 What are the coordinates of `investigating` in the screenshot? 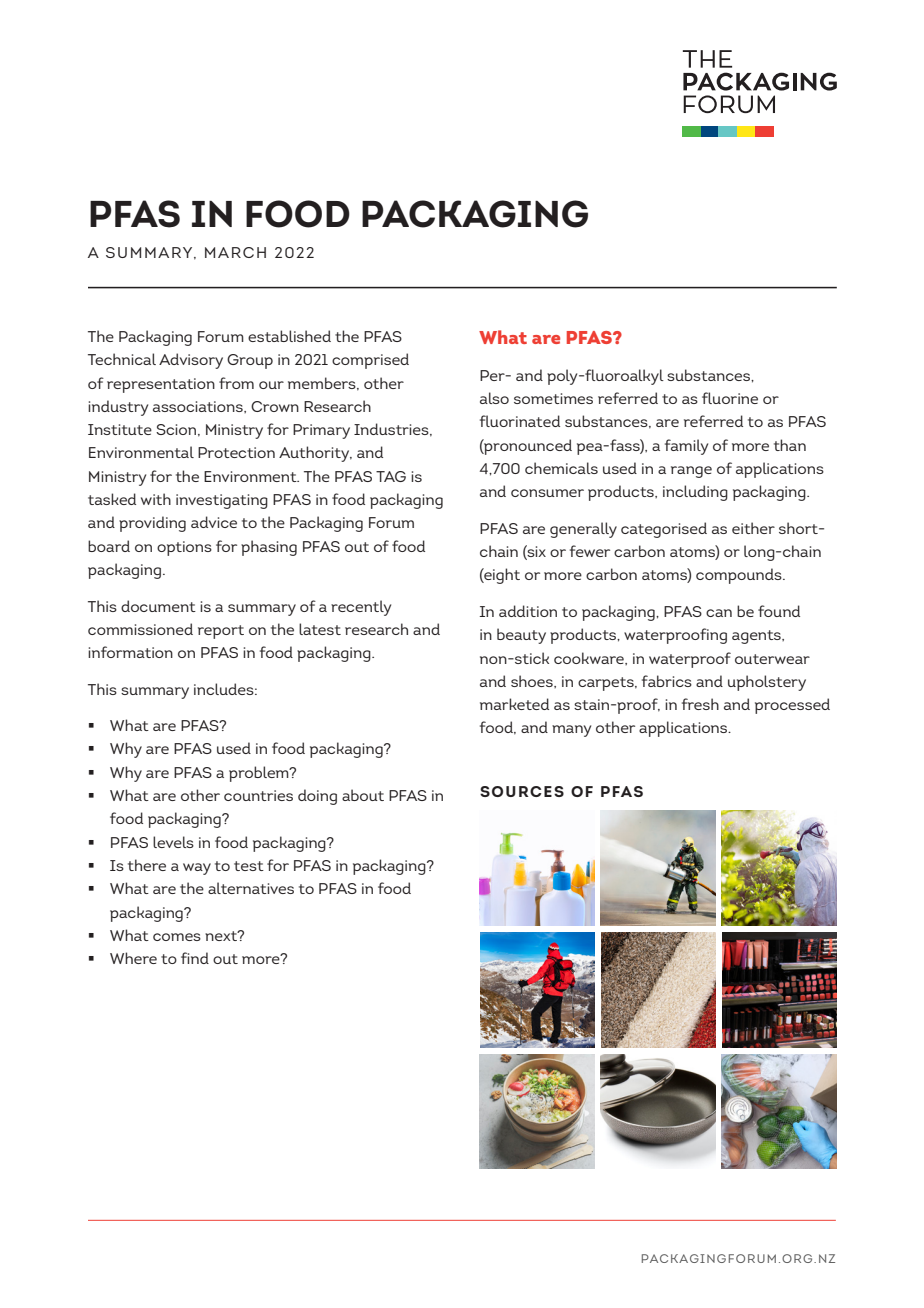 It's located at (222, 501).
